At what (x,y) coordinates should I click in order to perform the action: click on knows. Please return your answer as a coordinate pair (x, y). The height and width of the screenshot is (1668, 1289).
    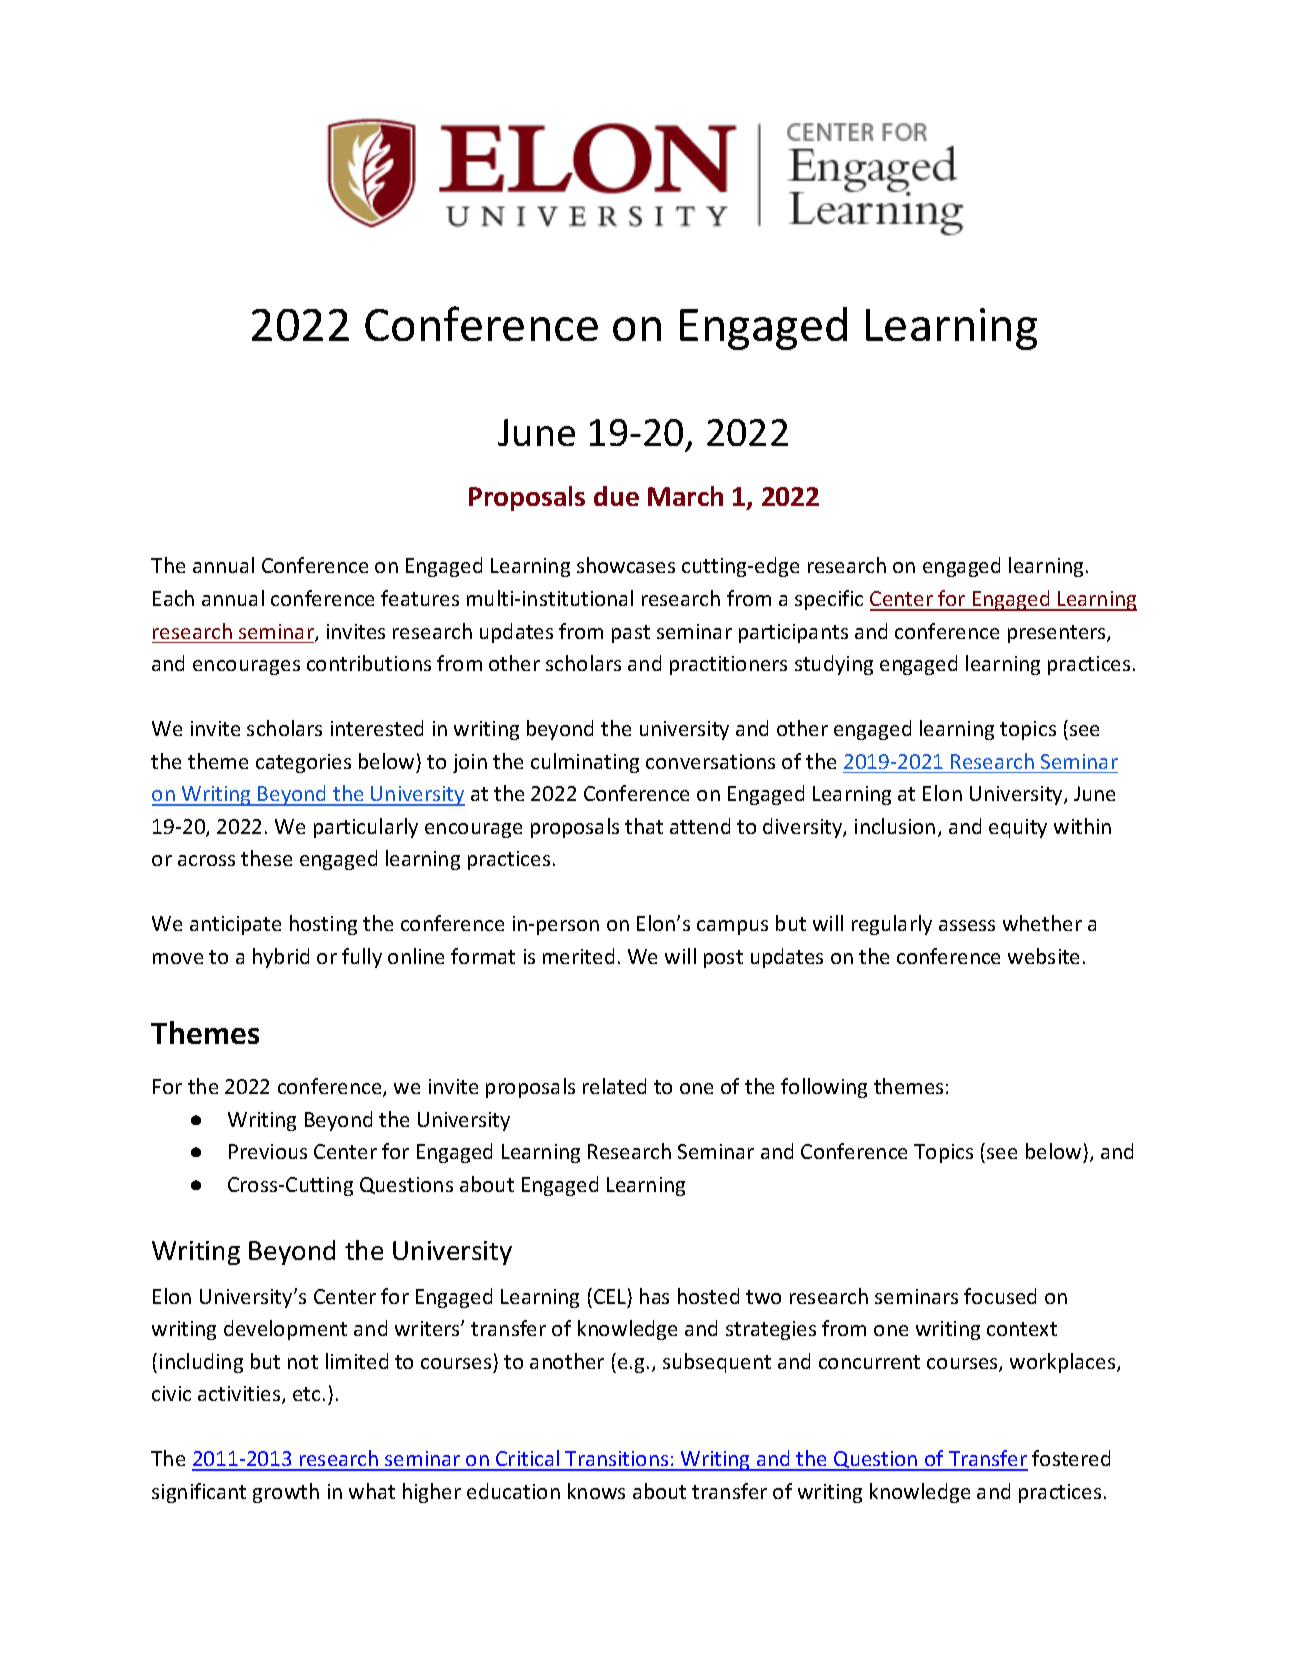
    Looking at the image, I should click on (596, 1491).
